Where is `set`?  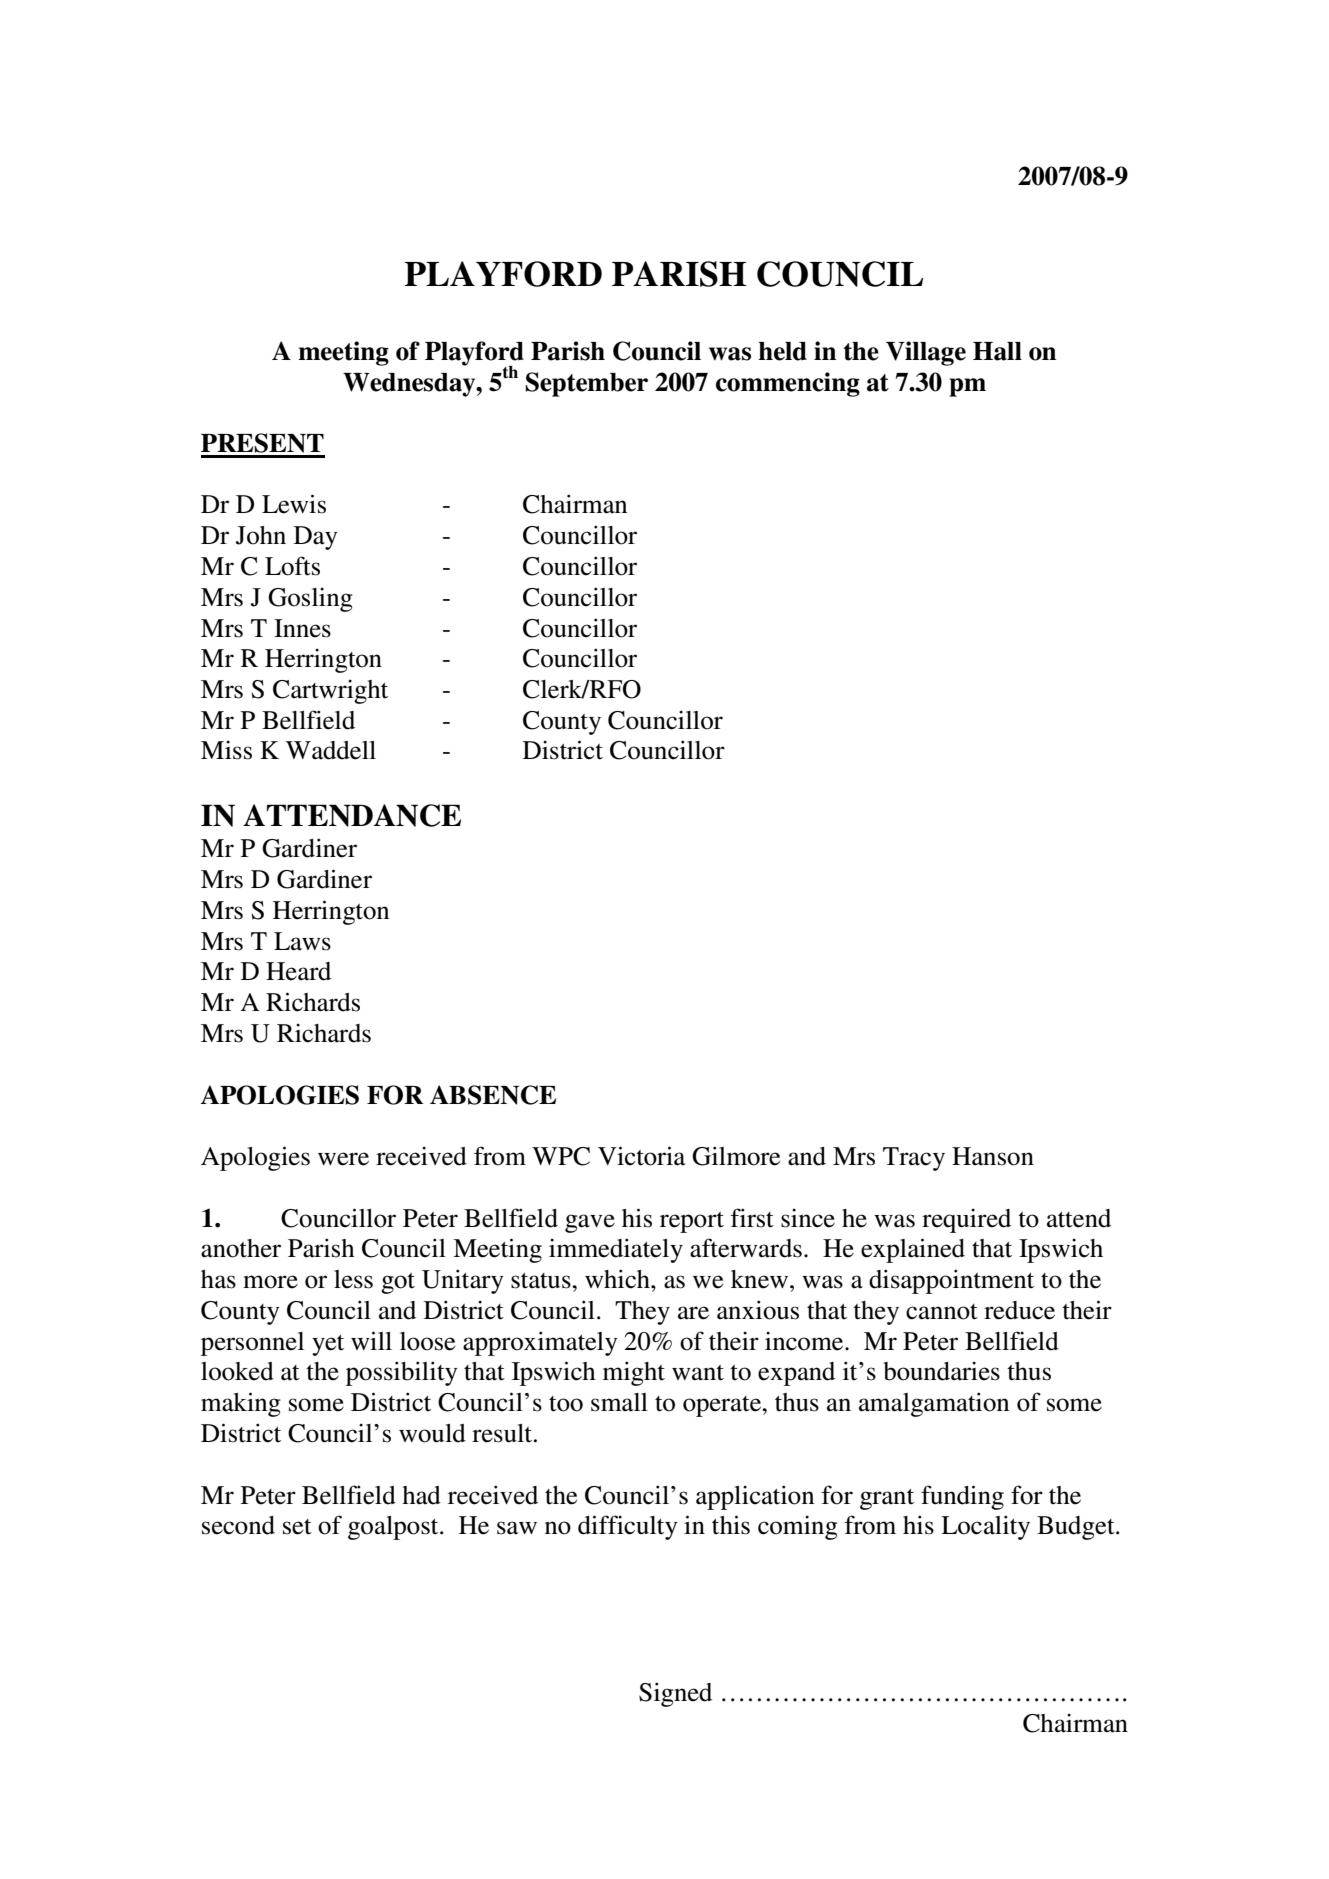 set is located at coordinates (297, 1527).
